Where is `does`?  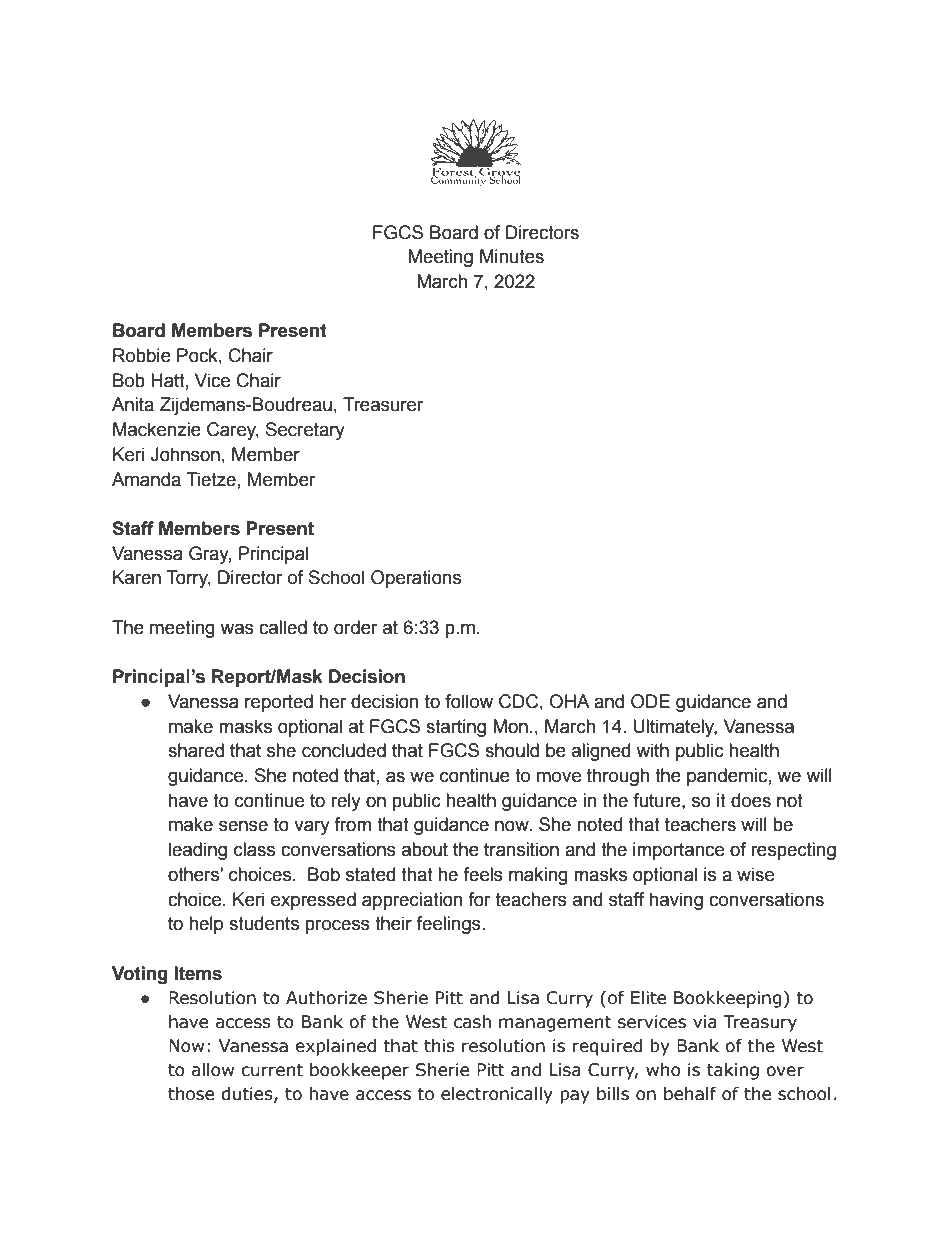
does is located at coordinates (751, 800).
